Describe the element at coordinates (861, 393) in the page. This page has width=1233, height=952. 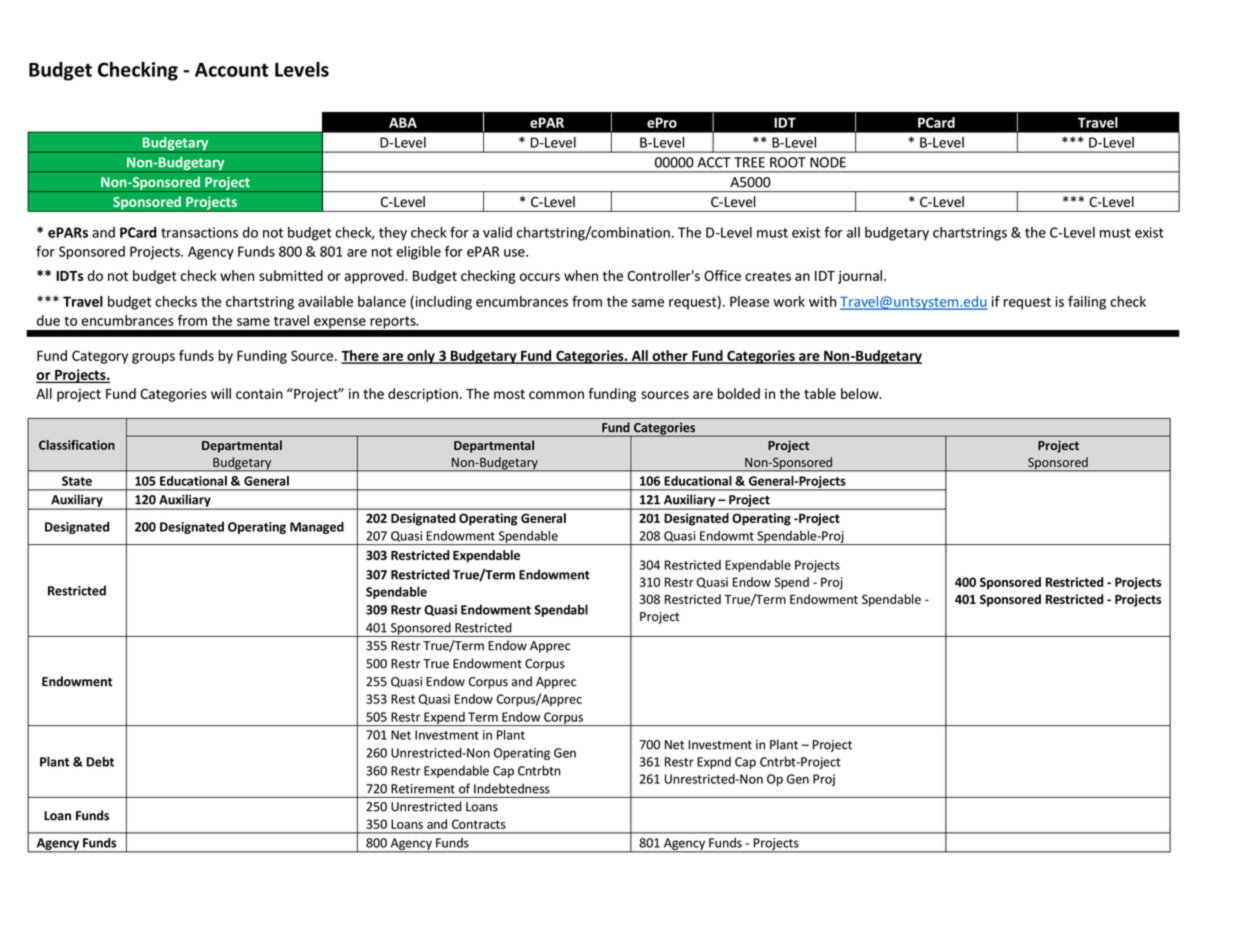
I see `below` at that location.
